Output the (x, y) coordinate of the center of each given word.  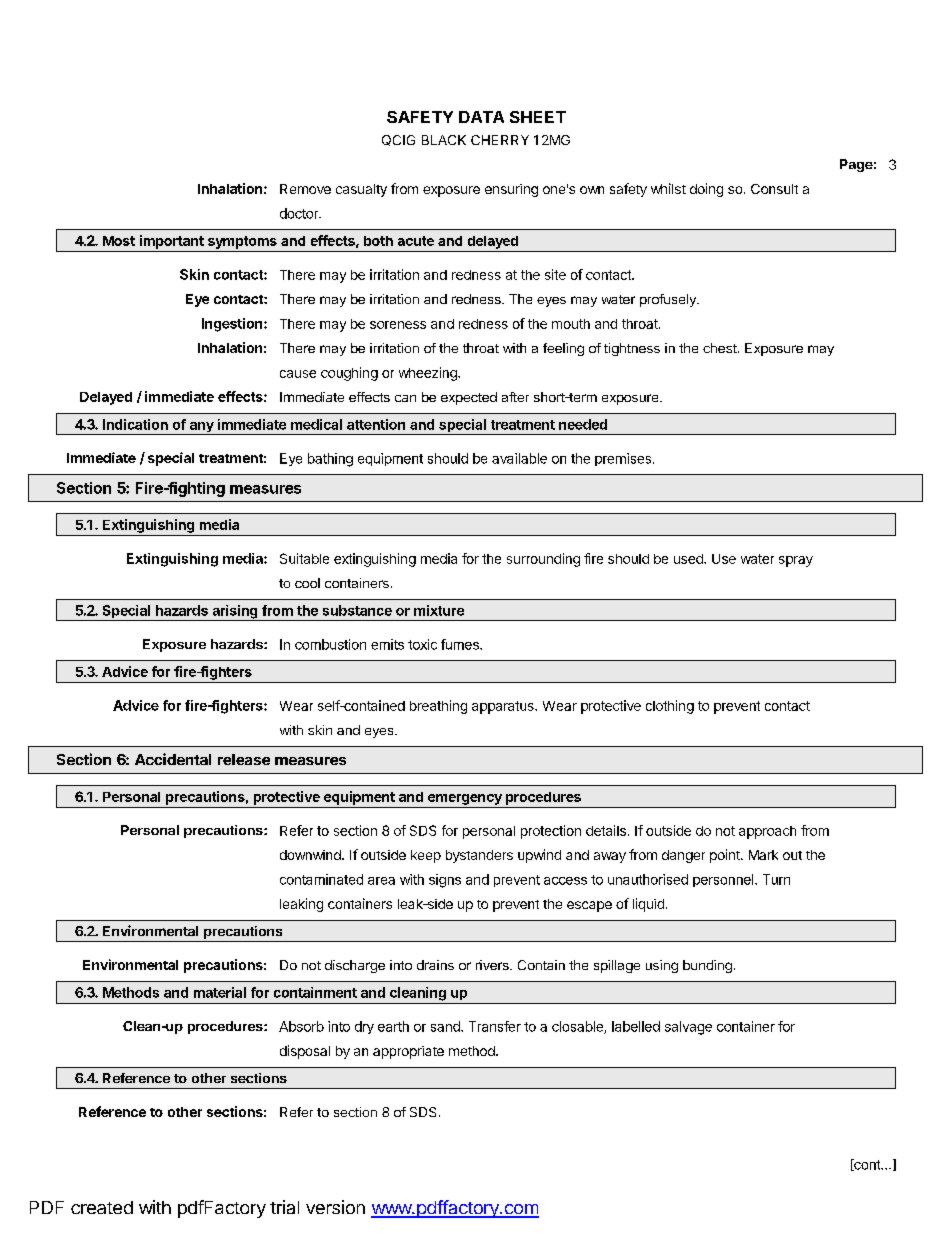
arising (235, 613)
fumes (461, 644)
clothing (670, 707)
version (335, 1207)
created (102, 1207)
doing (706, 190)
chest (721, 348)
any (201, 428)
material (220, 992)
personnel (724, 880)
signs (445, 881)
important (172, 242)
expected (469, 398)
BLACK (444, 140)
